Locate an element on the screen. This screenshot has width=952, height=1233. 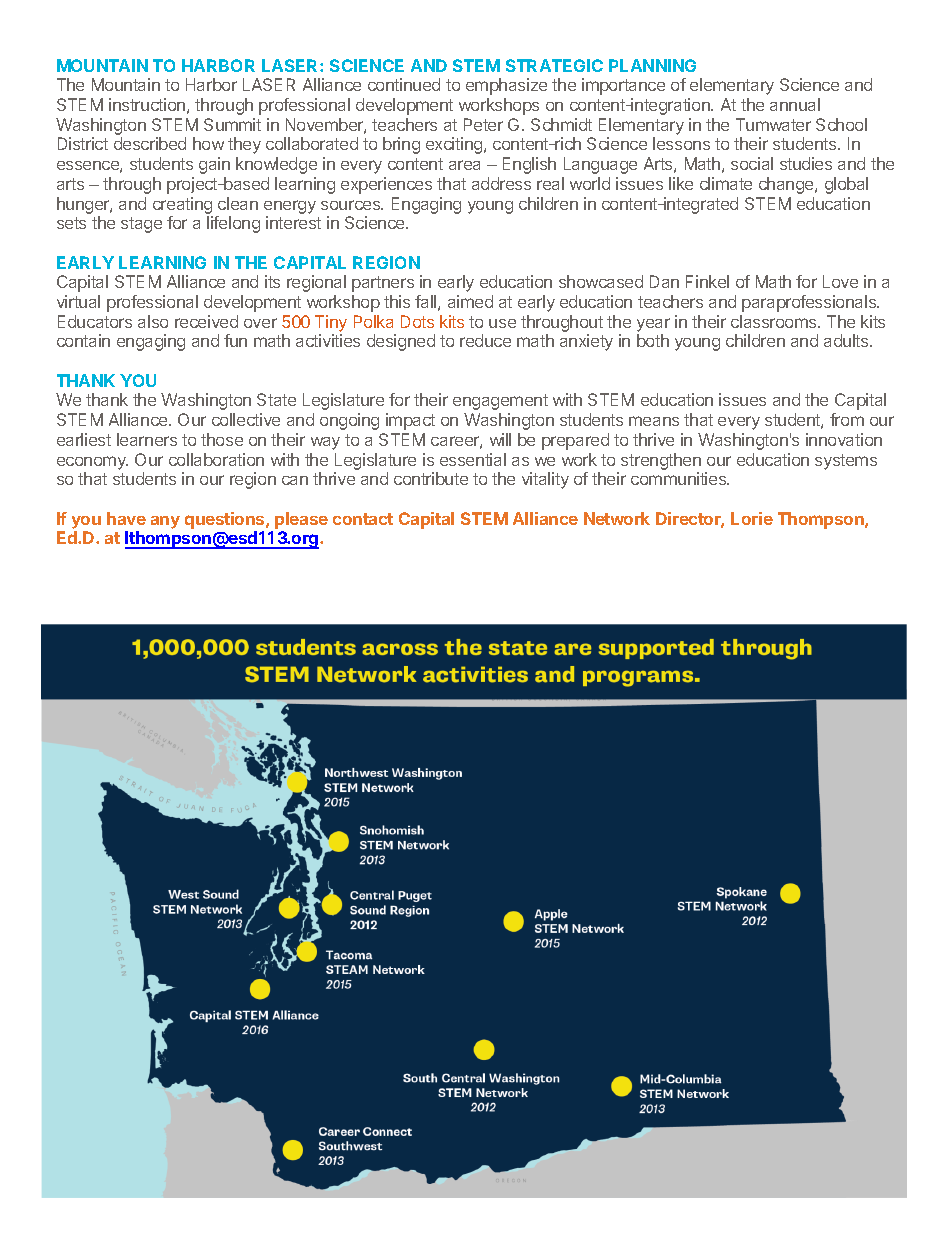
virtual is located at coordinates (78, 301).
